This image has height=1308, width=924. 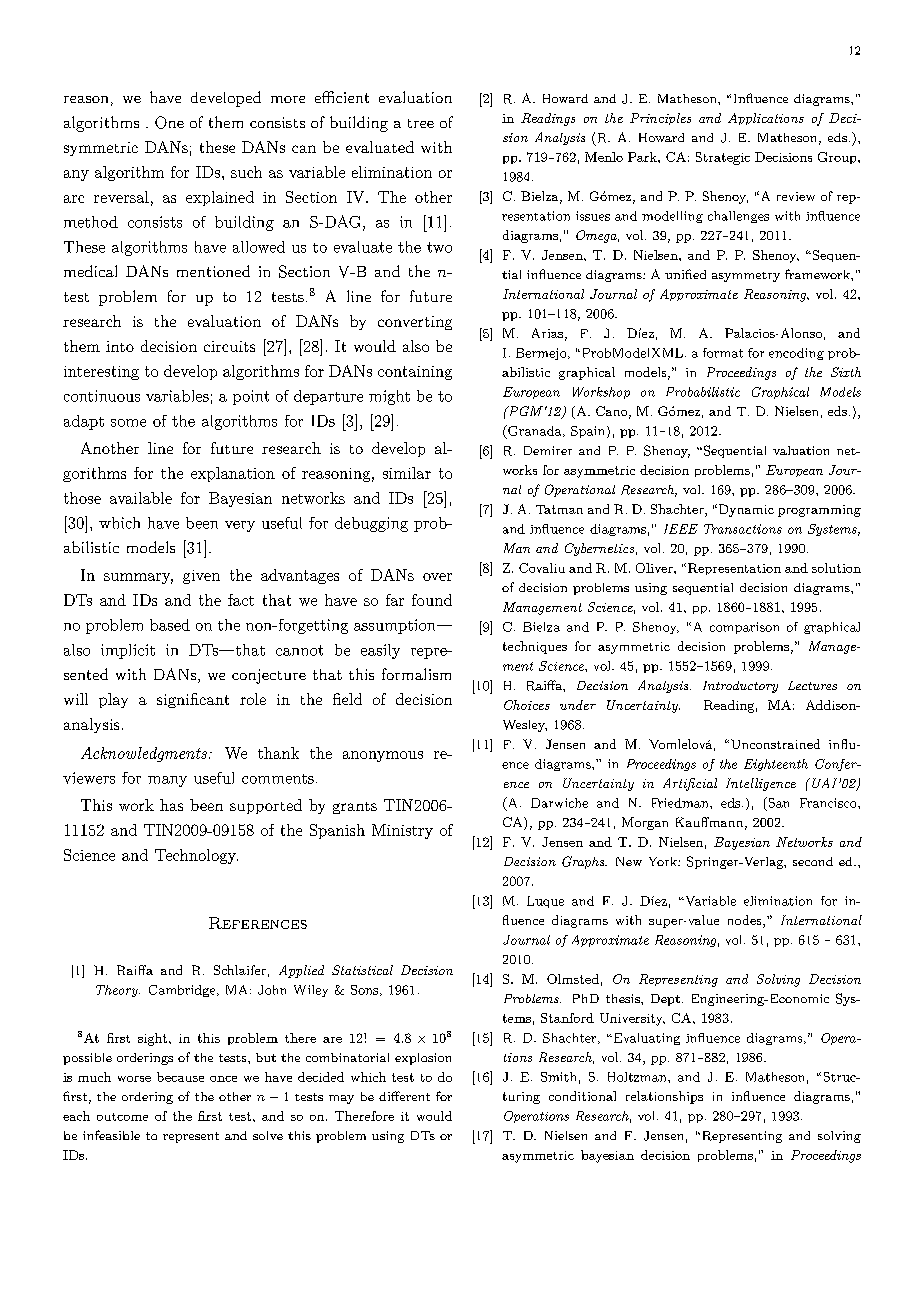 What do you see at coordinates (383, 756) in the image?
I see `anonymous` at bounding box center [383, 756].
